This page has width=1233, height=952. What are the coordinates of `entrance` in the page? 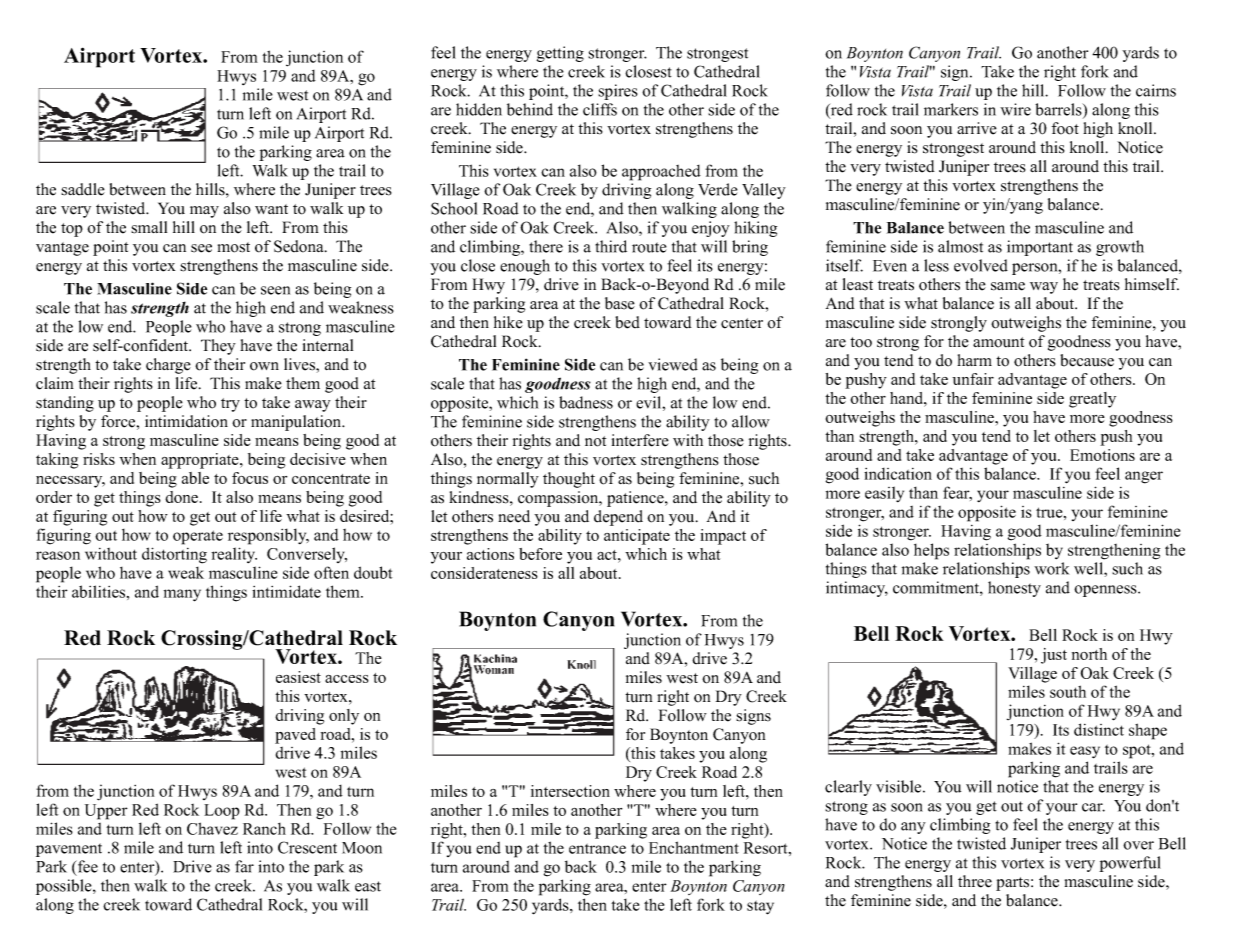 It's located at (597, 849).
